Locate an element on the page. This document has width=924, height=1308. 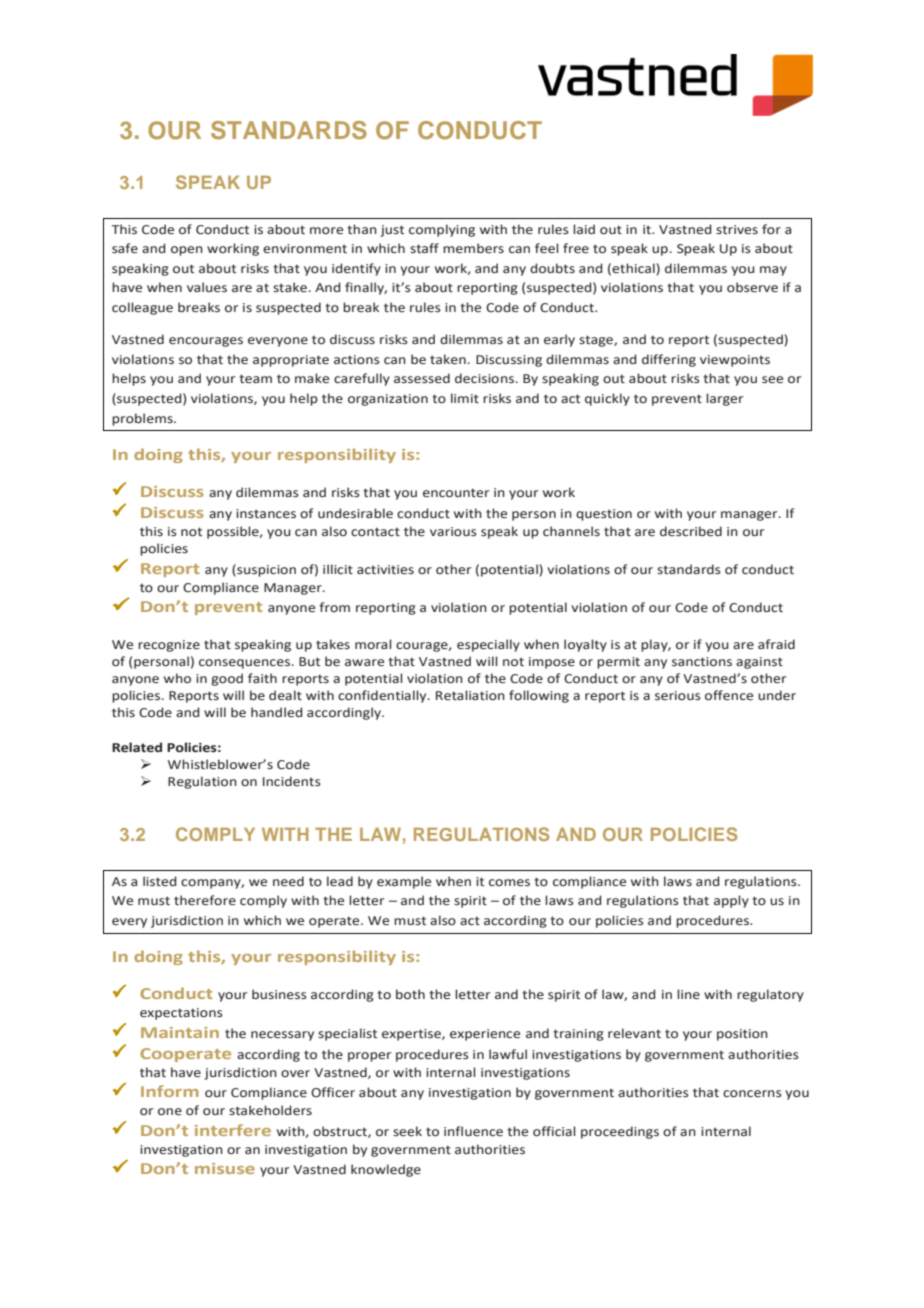
members is located at coordinates (473, 248).
